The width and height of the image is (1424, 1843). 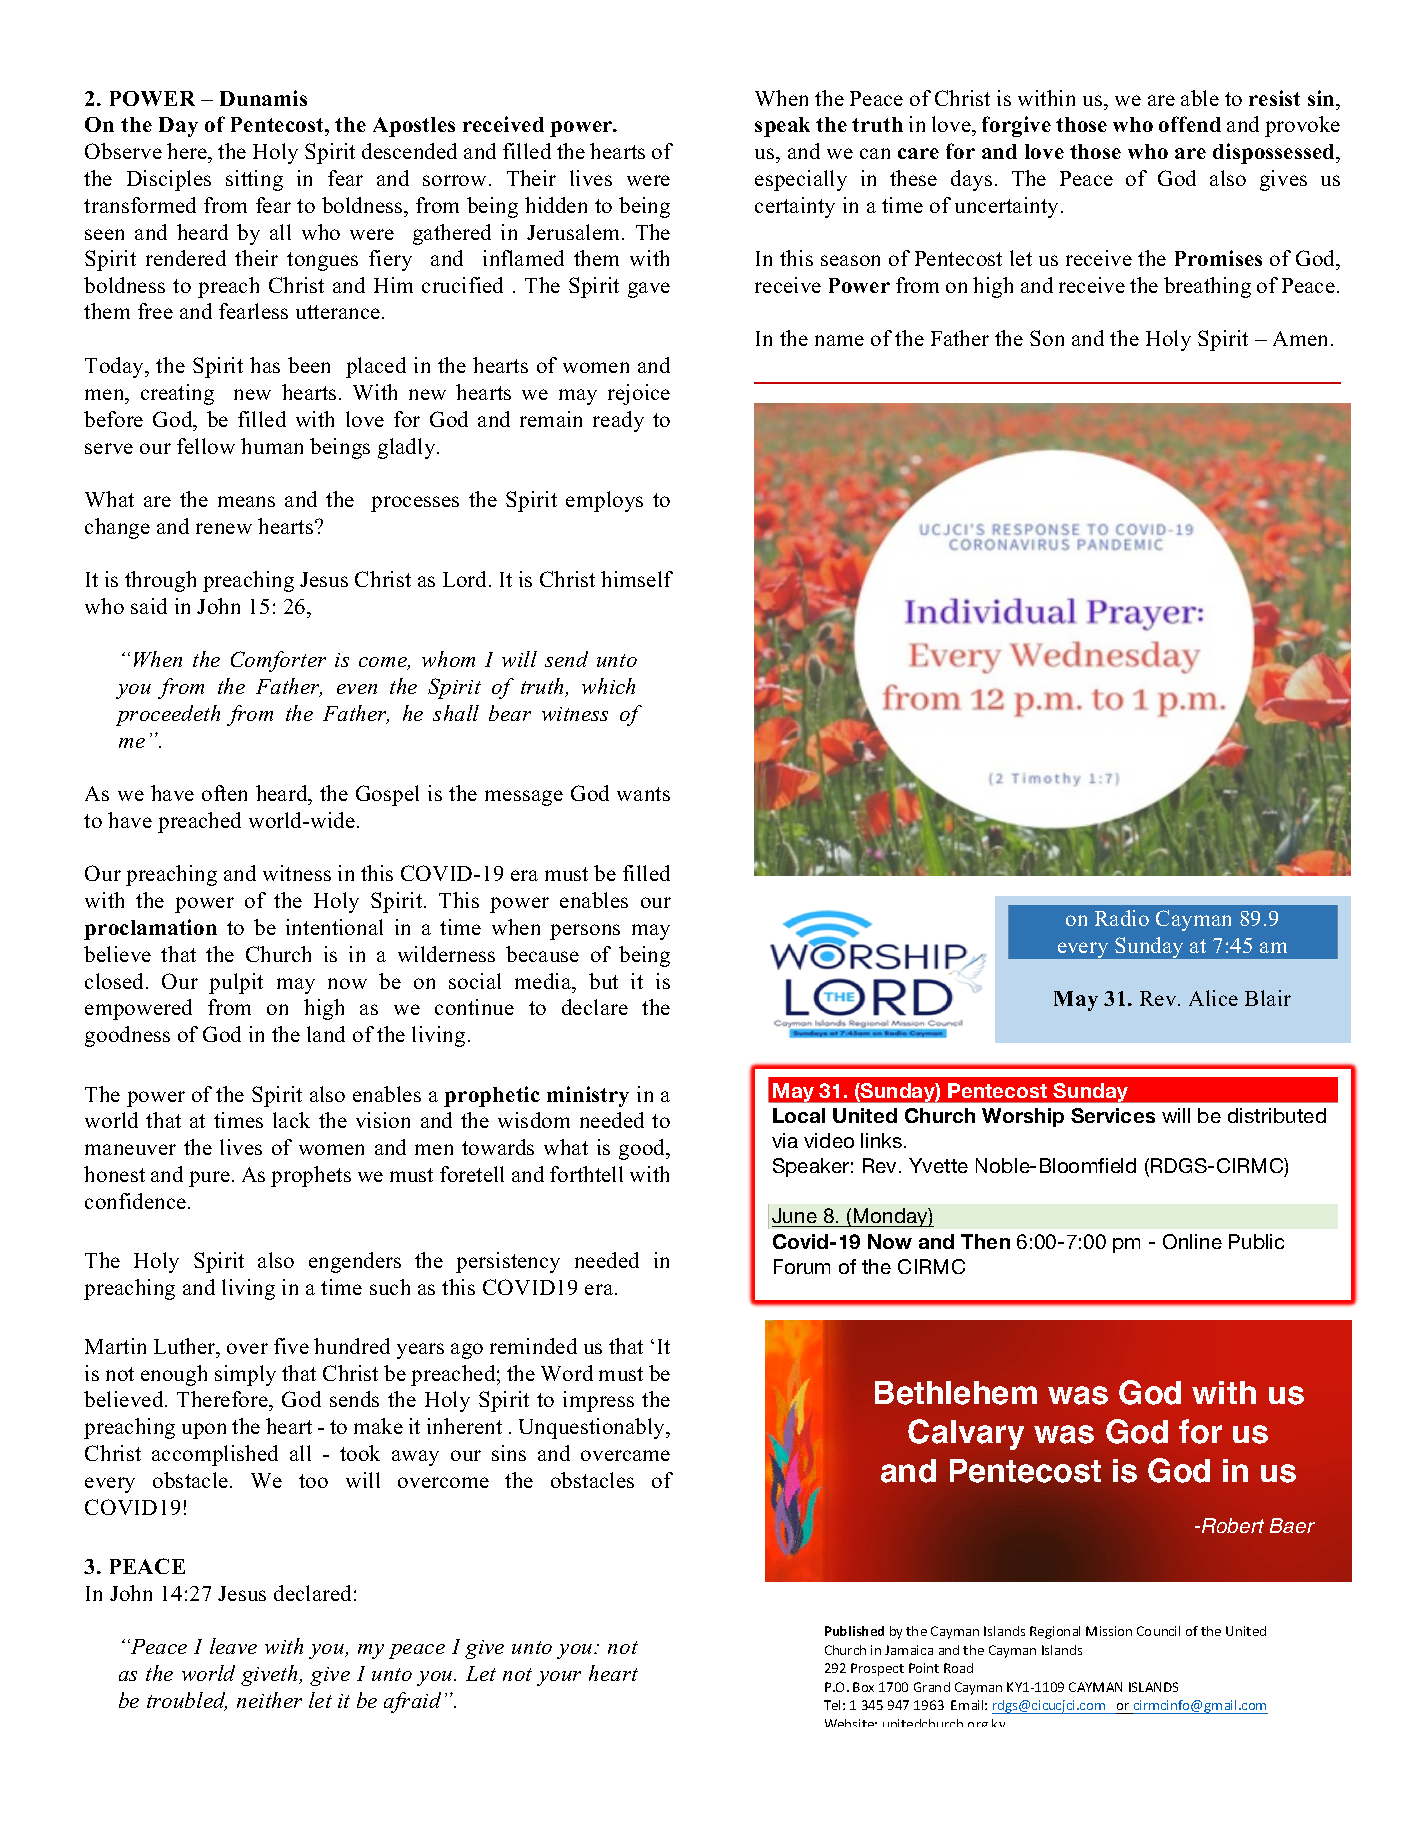 I want to click on offend, so click(x=1190, y=124).
